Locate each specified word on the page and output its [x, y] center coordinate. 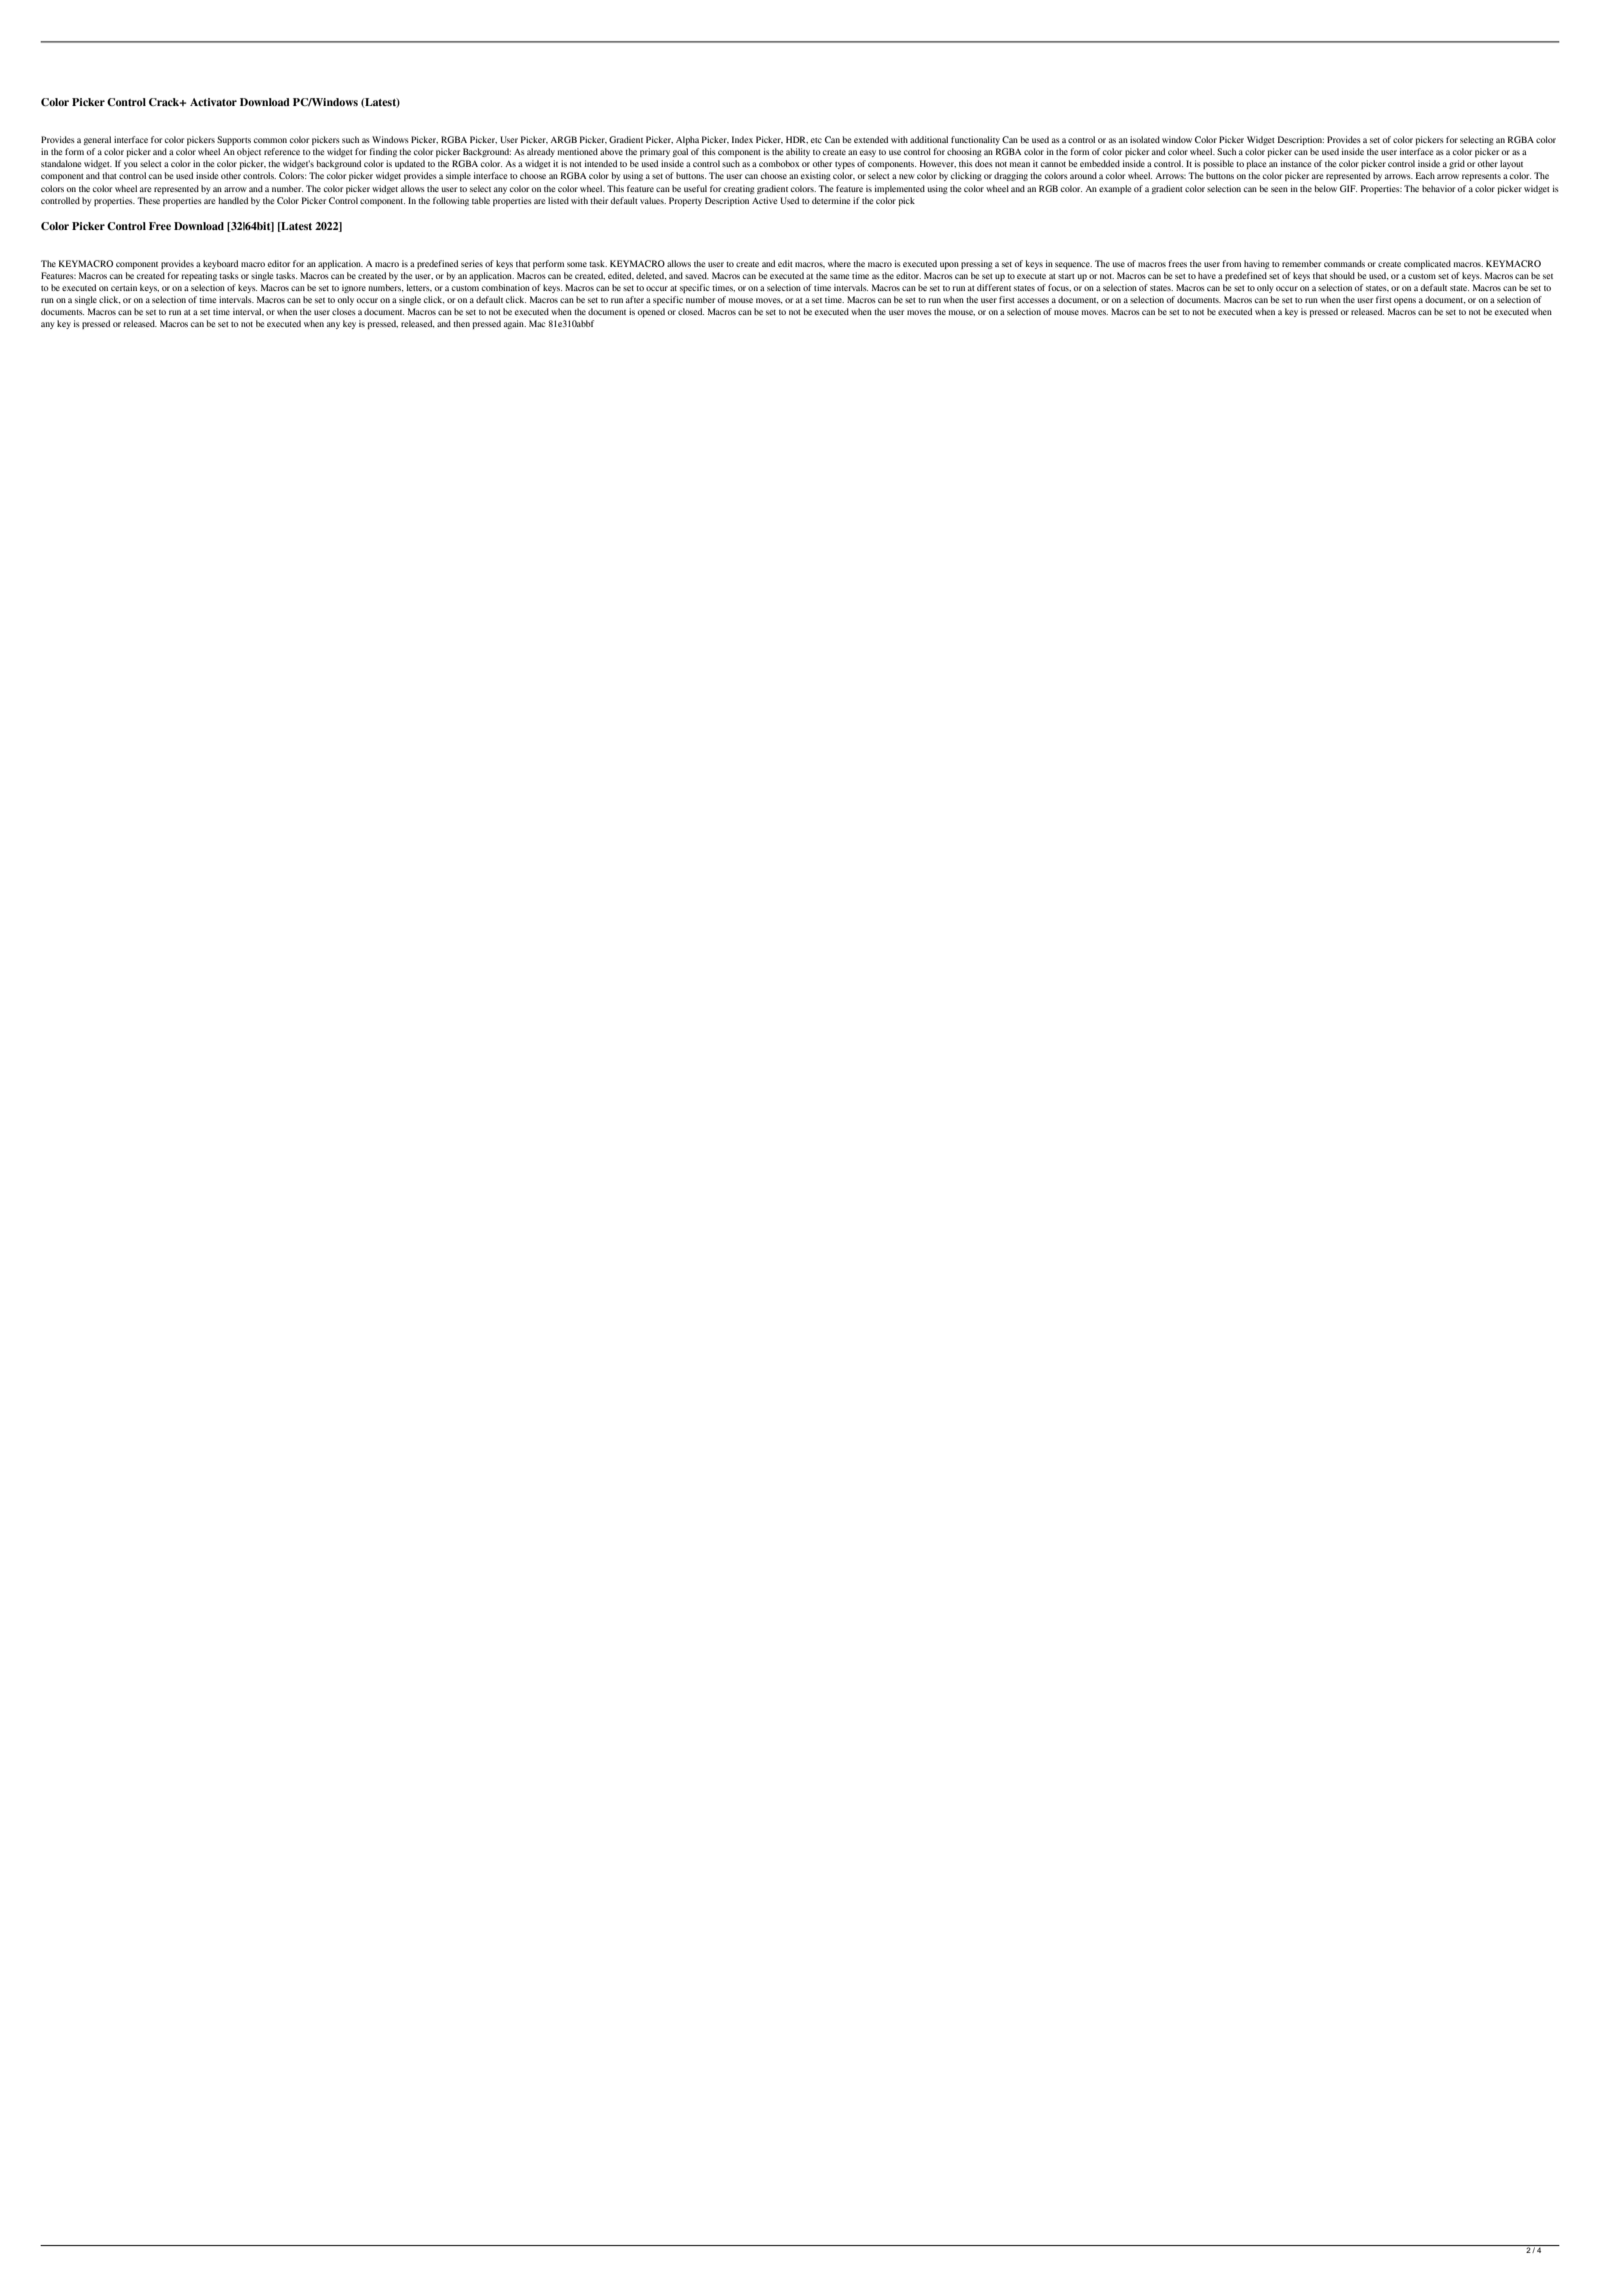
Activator [213, 102]
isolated [1145, 139]
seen [1279, 189]
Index [742, 139]
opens [1405, 301]
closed [691, 311]
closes [344, 311]
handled [233, 200]
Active [764, 200]
